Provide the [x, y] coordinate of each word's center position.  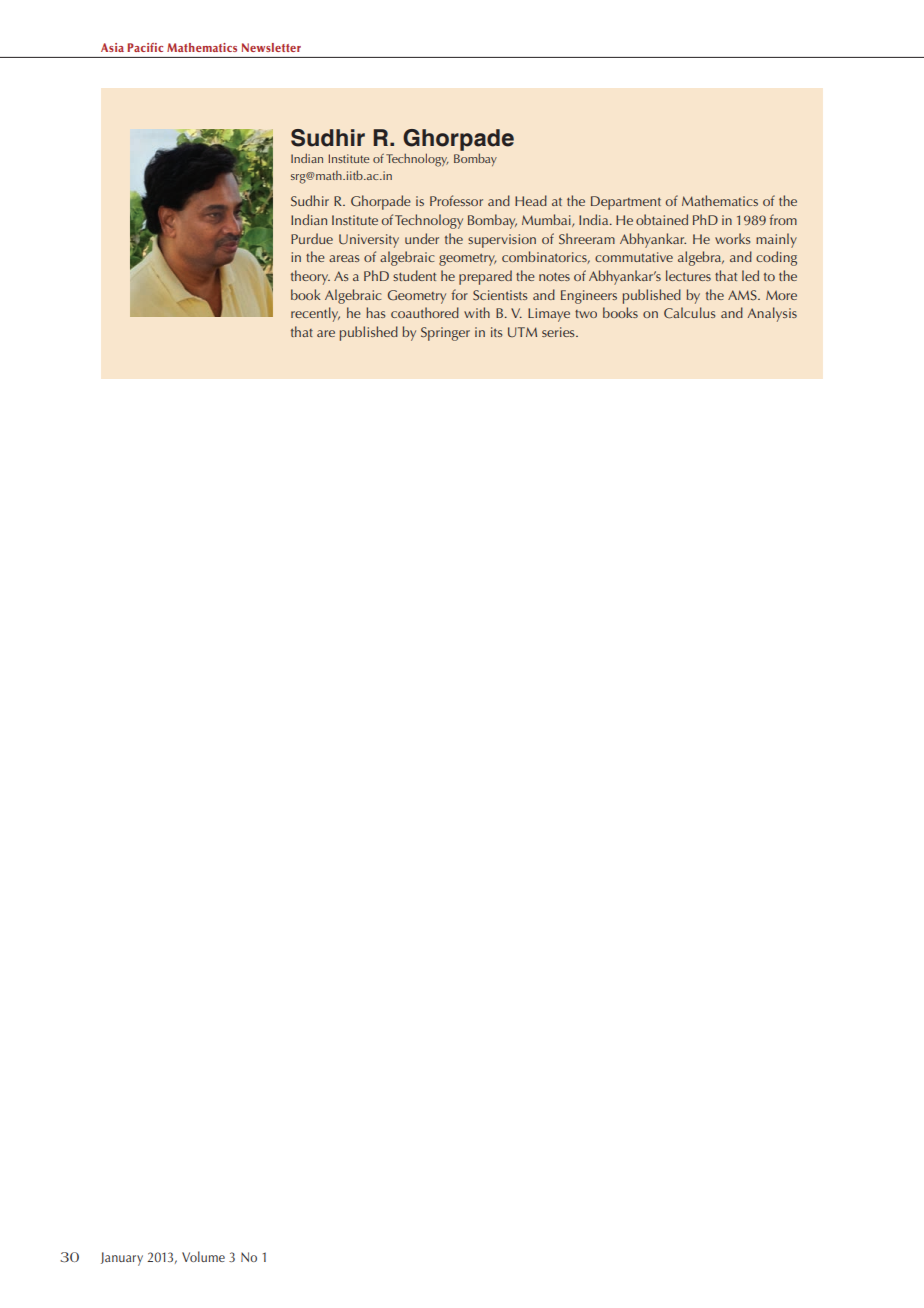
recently [315, 314]
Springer [445, 334]
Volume [203, 1256]
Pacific [145, 47]
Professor [456, 200]
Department [626, 203]
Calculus [689, 313]
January [122, 1259]
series [559, 332]
